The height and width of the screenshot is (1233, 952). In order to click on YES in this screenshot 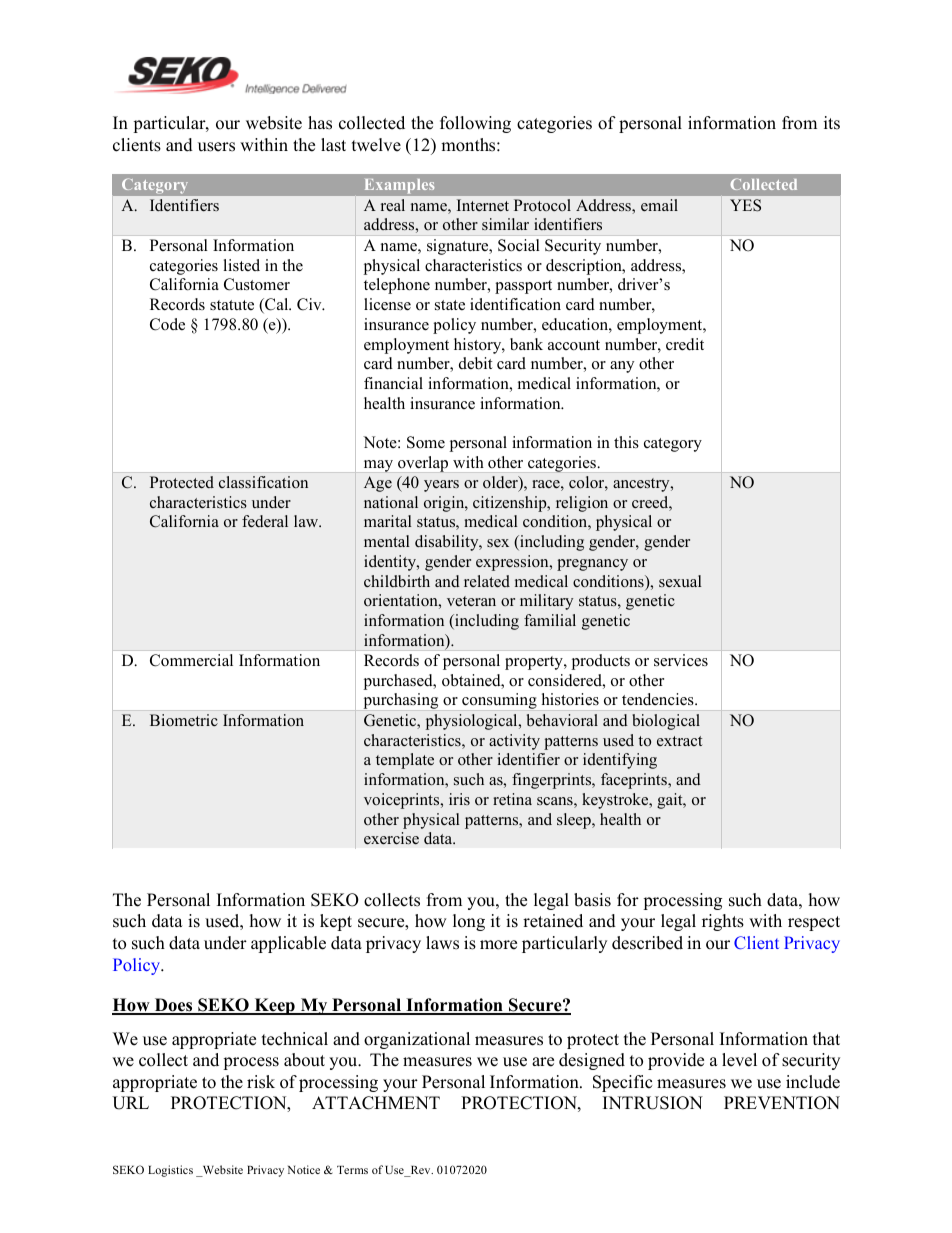, I will do `click(745, 205)`.
